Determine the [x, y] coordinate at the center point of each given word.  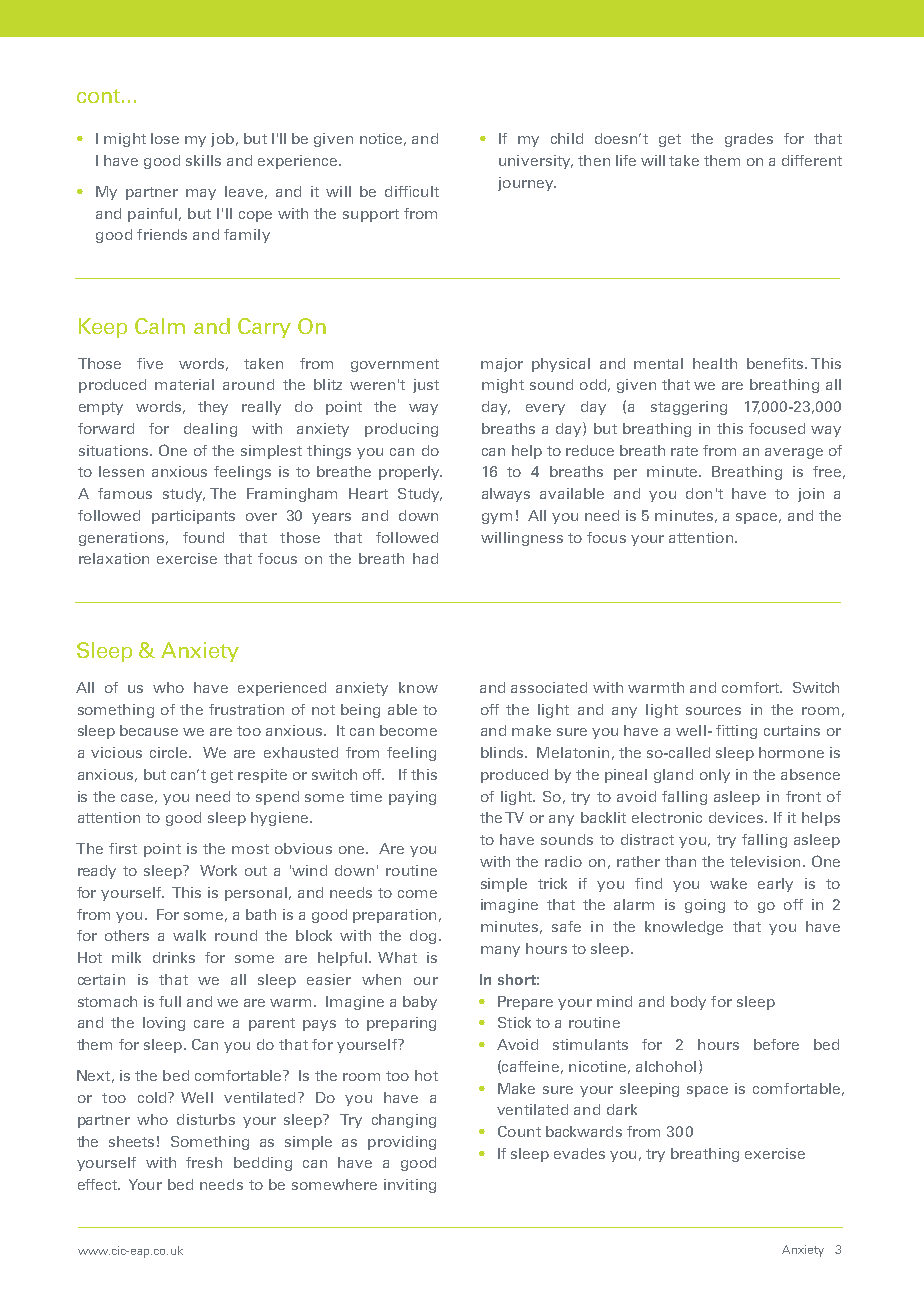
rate [684, 451]
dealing [210, 430]
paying [412, 798]
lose [165, 138]
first [123, 848]
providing [402, 1143]
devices [736, 817]
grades [749, 140]
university [536, 162]
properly [410, 473]
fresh [204, 1162]
